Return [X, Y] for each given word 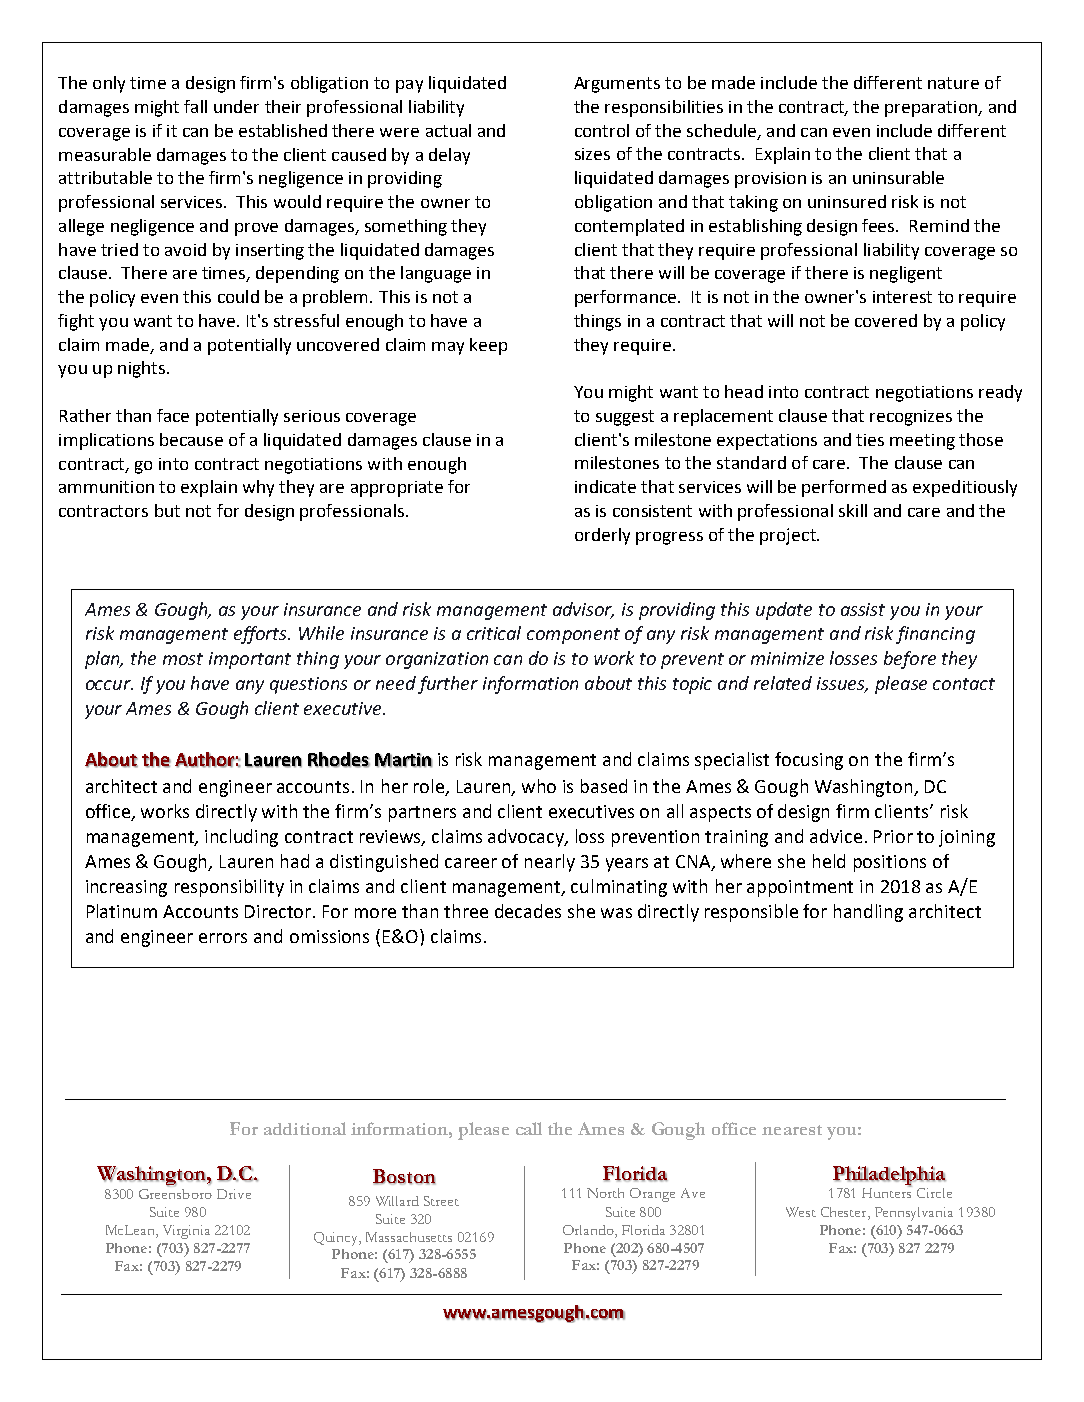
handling [868, 913]
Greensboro [175, 1192]
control [602, 130]
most [183, 659]
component [573, 636]
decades [528, 911]
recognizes [911, 418]
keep [488, 346]
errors [223, 938]
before [910, 660]
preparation [932, 109]
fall [195, 106]
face [173, 415]
